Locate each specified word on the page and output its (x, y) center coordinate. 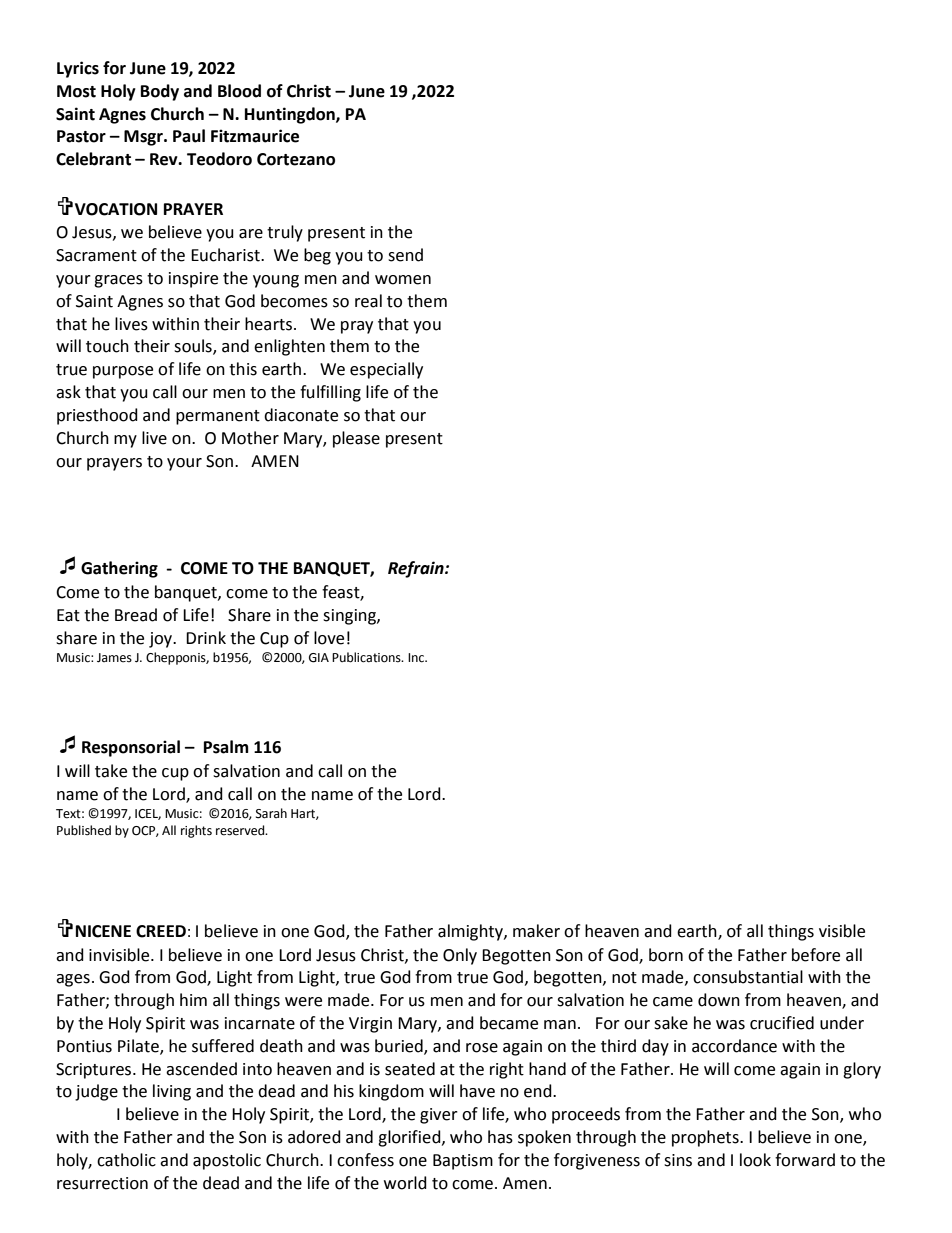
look (755, 1160)
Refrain (417, 569)
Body (160, 92)
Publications (367, 657)
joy (161, 640)
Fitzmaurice (255, 136)
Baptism (463, 1162)
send (405, 255)
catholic (126, 1160)
